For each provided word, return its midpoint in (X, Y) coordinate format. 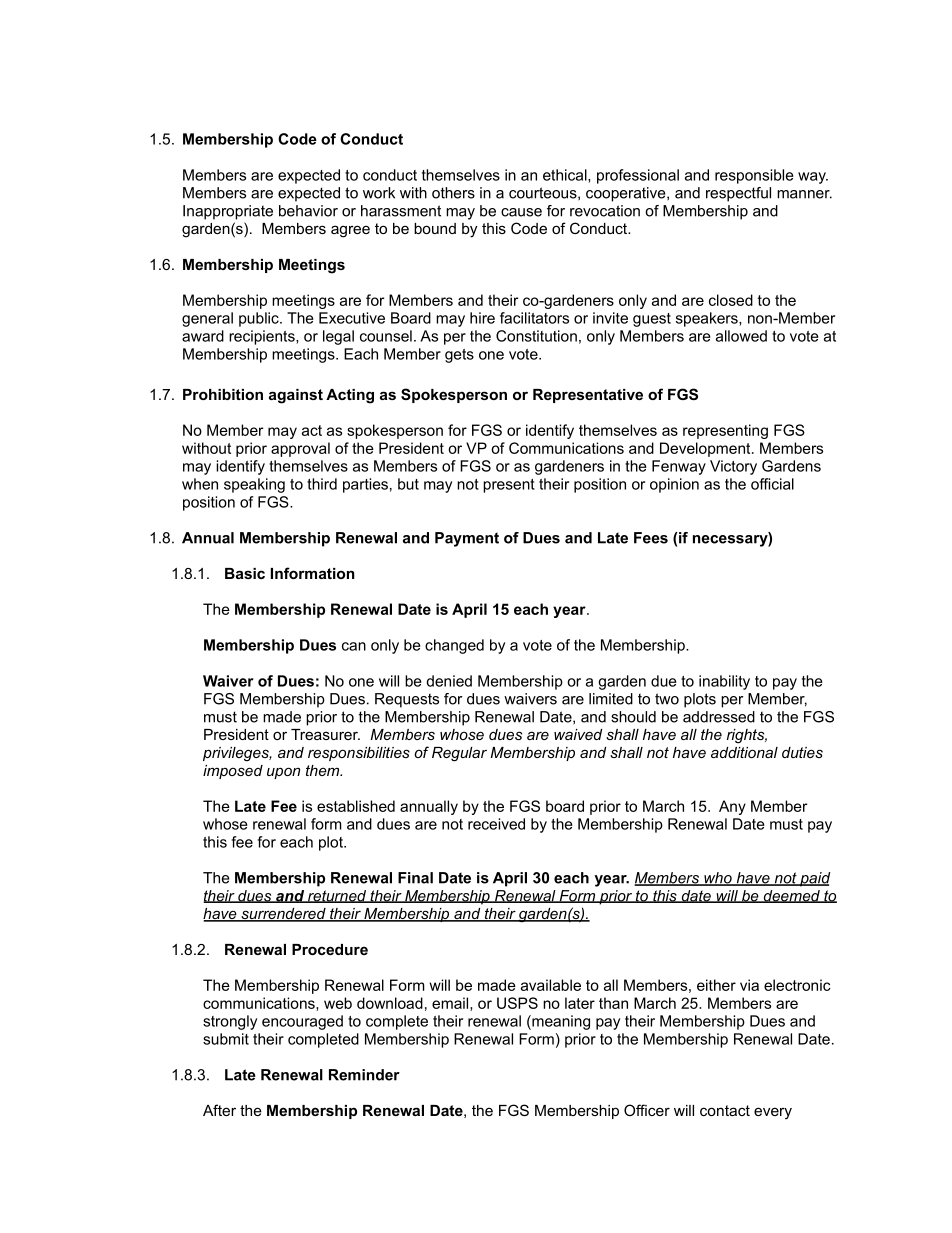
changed (454, 646)
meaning (560, 1022)
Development (706, 449)
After (219, 1110)
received (496, 824)
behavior (308, 211)
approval (300, 449)
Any (732, 807)
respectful (738, 194)
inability (724, 682)
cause (521, 212)
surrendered (283, 915)
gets (459, 356)
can (354, 646)
